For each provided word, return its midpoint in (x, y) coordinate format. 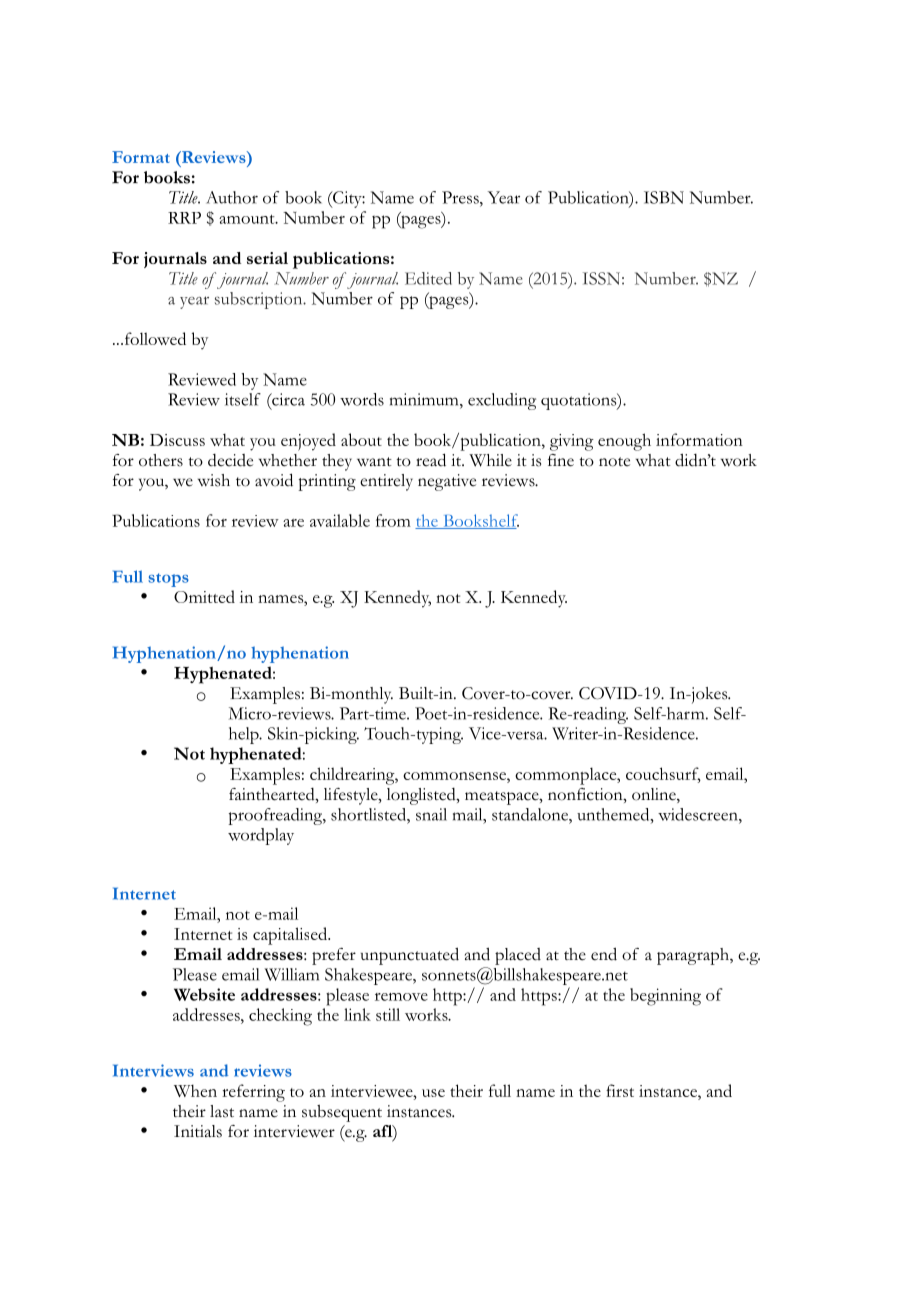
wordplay (261, 836)
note (614, 462)
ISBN (664, 197)
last (222, 1111)
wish (214, 480)
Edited (428, 278)
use (433, 1093)
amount (248, 219)
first (620, 1090)
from (393, 520)
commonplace (567, 776)
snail (431, 814)
